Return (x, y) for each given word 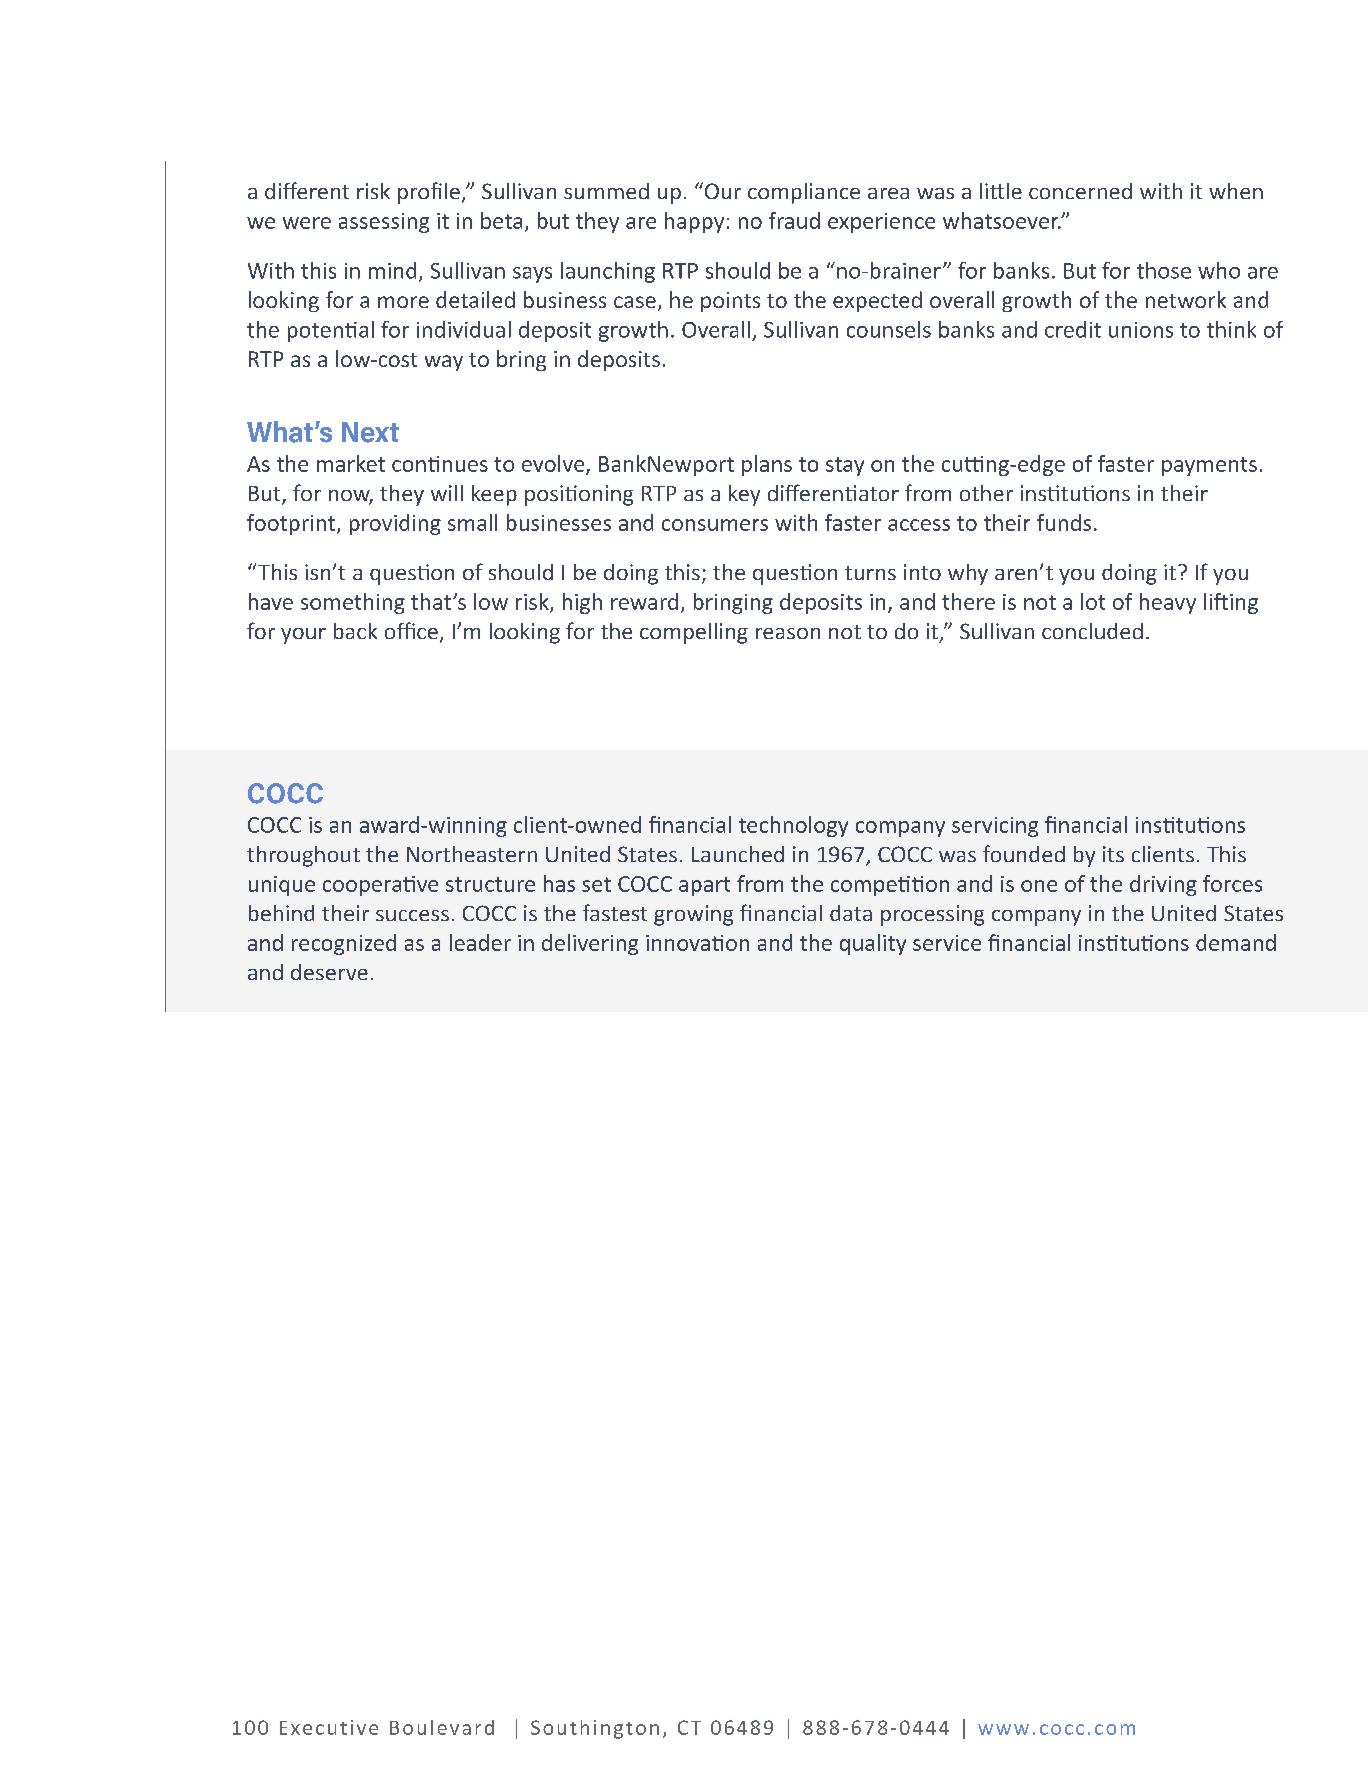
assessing (384, 223)
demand (1236, 942)
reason (788, 633)
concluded (1092, 631)
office (411, 630)
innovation (697, 943)
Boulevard (442, 1727)
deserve (329, 972)
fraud (794, 220)
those (1164, 270)
